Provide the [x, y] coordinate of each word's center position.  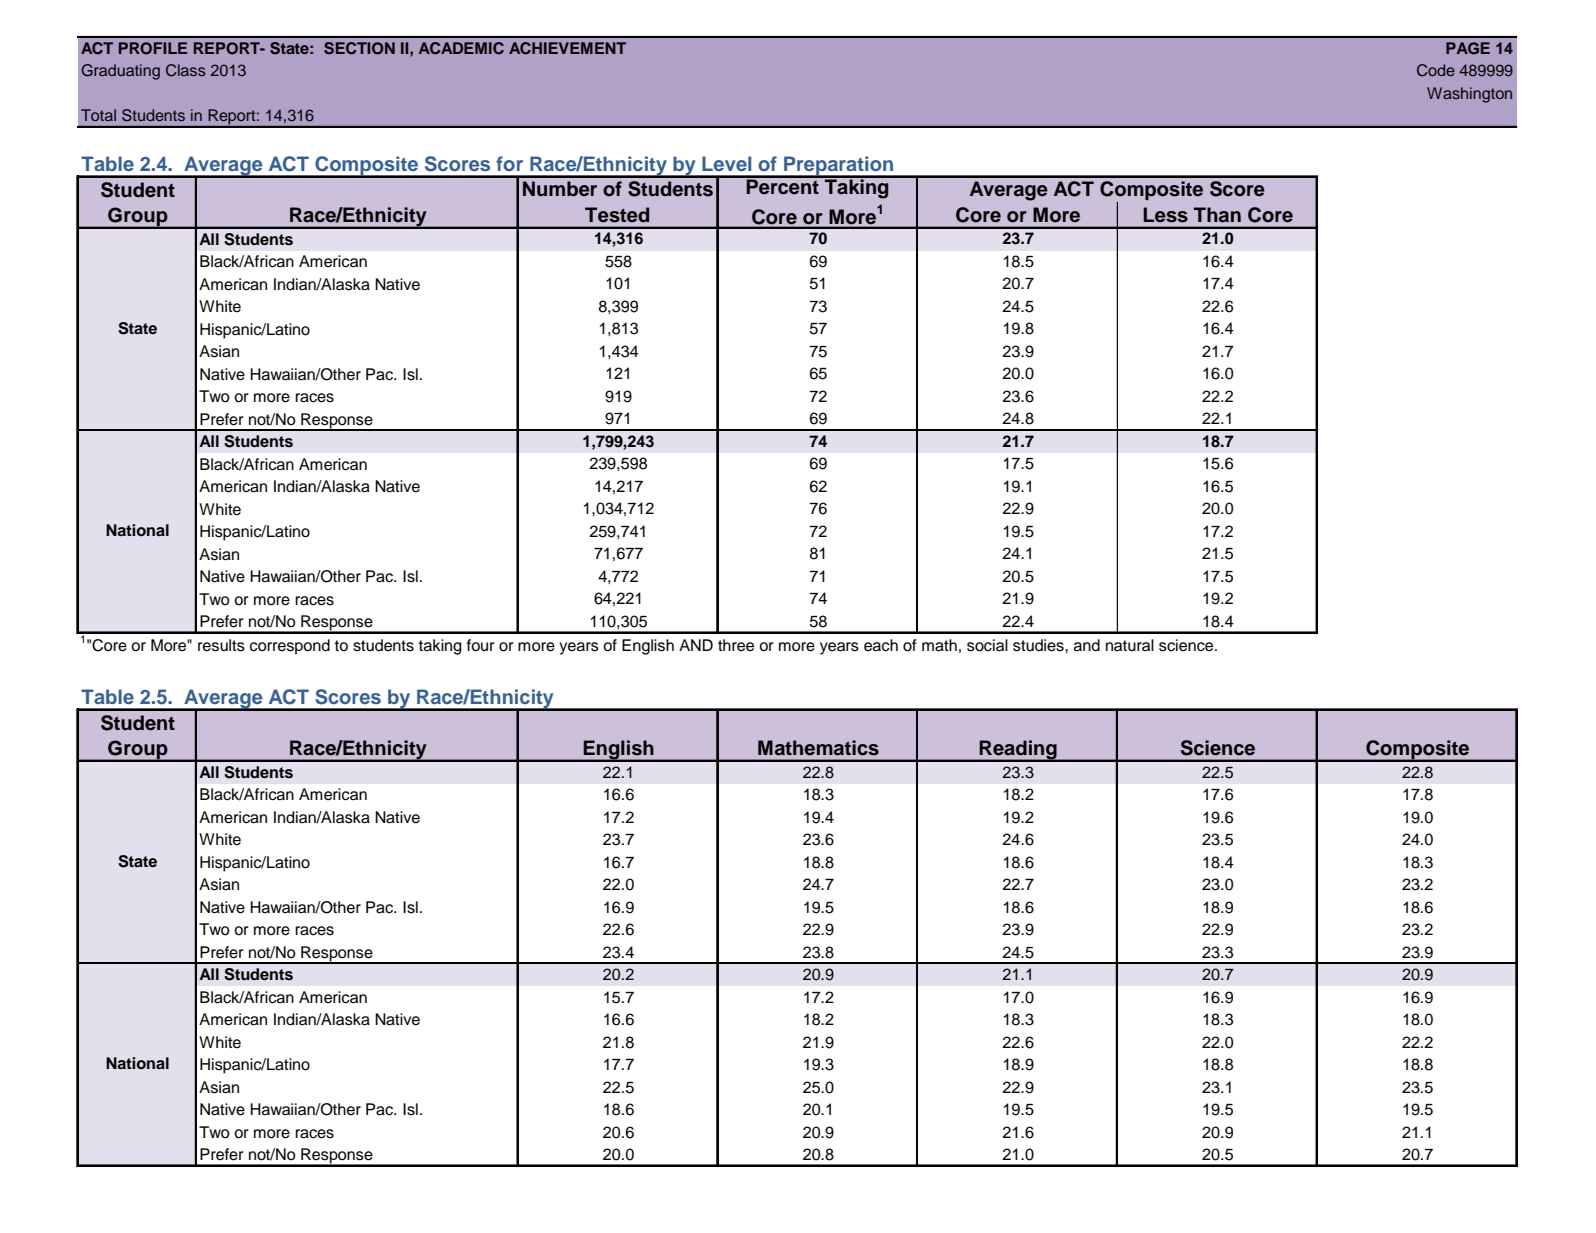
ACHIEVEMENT [567, 48]
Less [1165, 215]
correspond [290, 647]
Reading [1018, 751]
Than [1217, 215]
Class [185, 70]
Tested [617, 215]
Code [1436, 70]
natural [1130, 645]
